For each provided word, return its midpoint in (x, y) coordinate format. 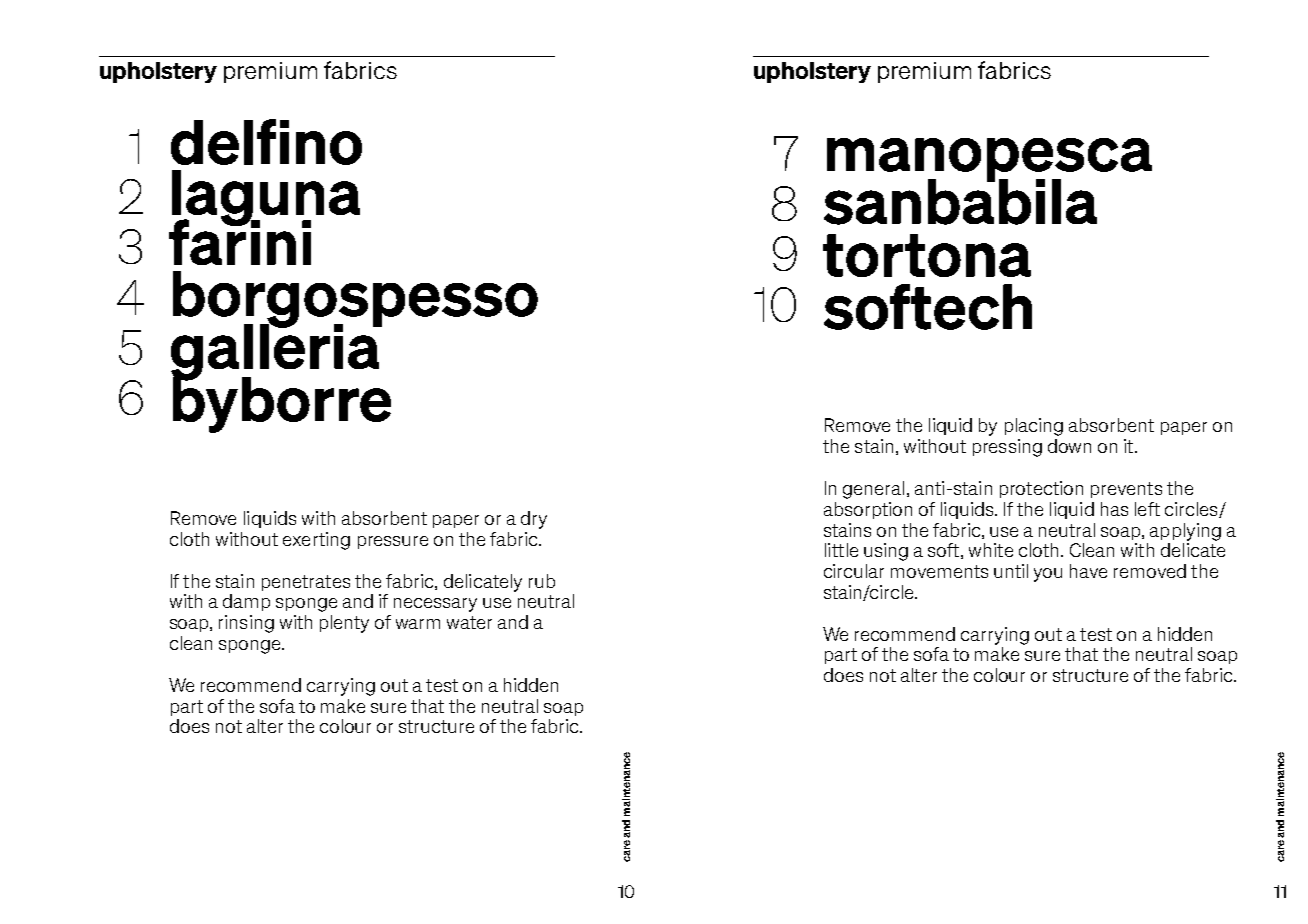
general (873, 490)
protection (1041, 489)
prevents (1126, 490)
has (1114, 509)
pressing (1007, 448)
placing (1034, 427)
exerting (316, 541)
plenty (344, 624)
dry (534, 520)
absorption (868, 510)
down (1069, 446)
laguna (266, 199)
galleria (276, 352)
